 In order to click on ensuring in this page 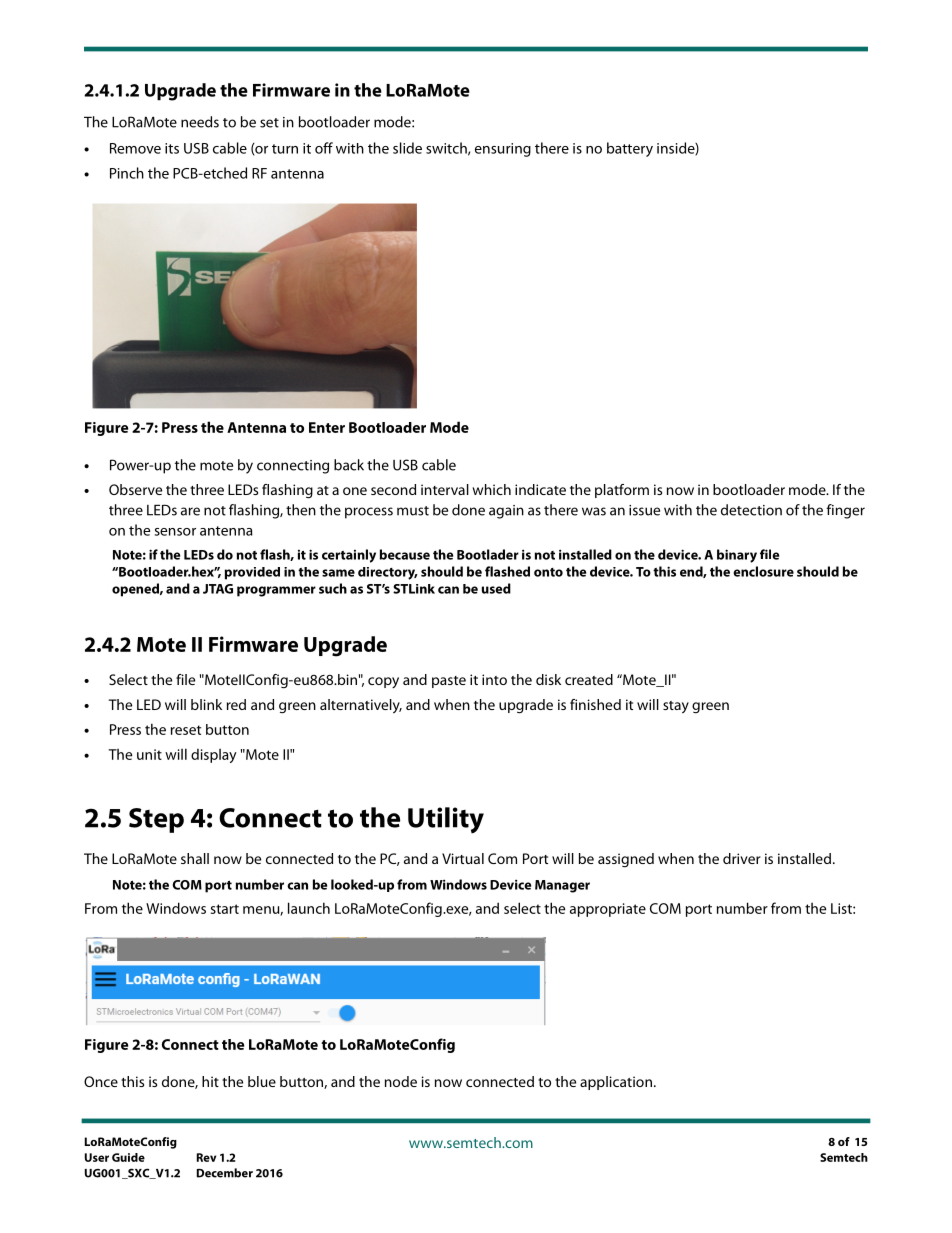, I will do `click(503, 150)`.
